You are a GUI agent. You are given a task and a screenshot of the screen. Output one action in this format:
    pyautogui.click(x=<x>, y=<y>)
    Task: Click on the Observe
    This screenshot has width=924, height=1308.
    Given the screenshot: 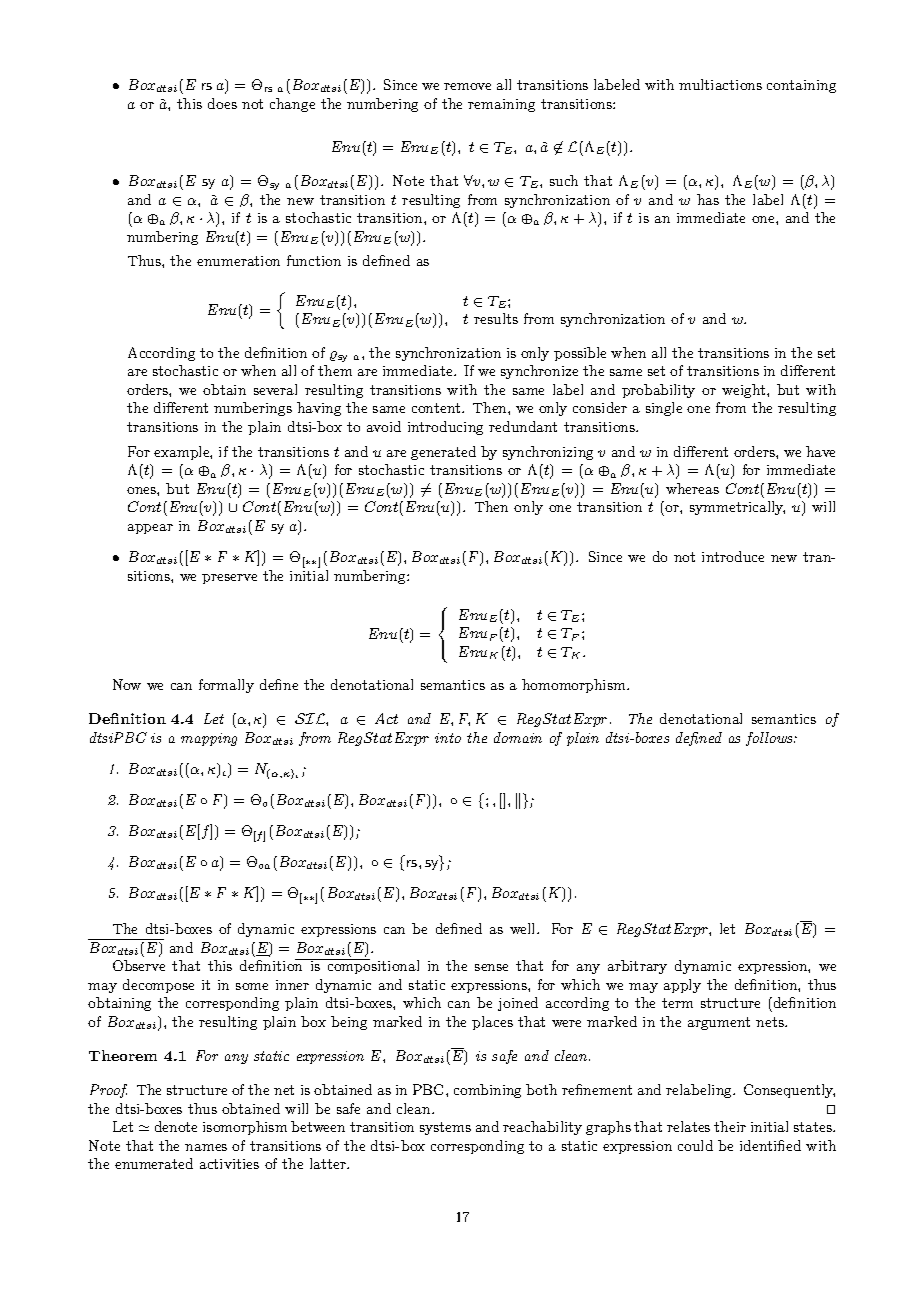 What is the action you would take?
    pyautogui.click(x=139, y=965)
